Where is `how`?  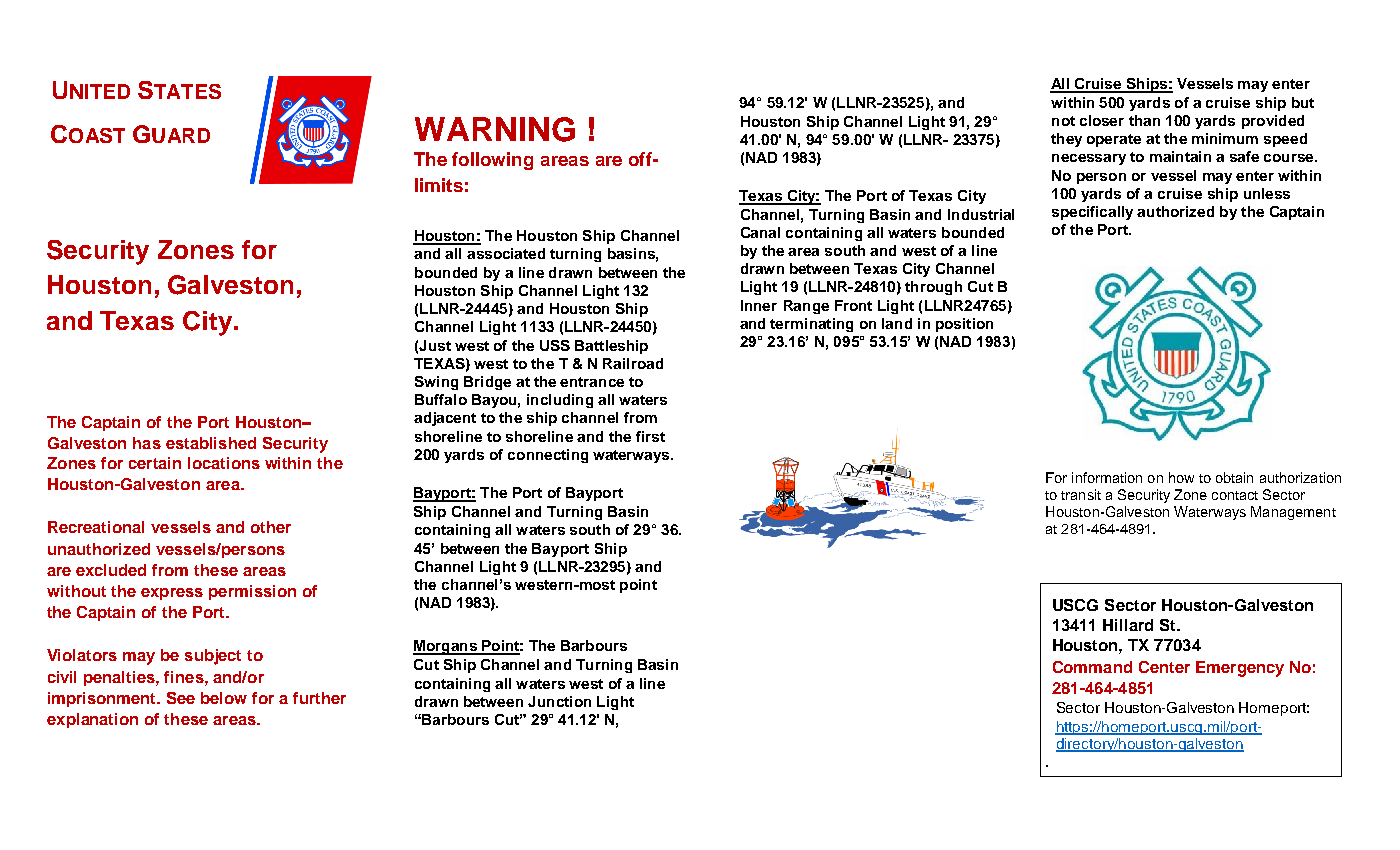 how is located at coordinates (1181, 477).
